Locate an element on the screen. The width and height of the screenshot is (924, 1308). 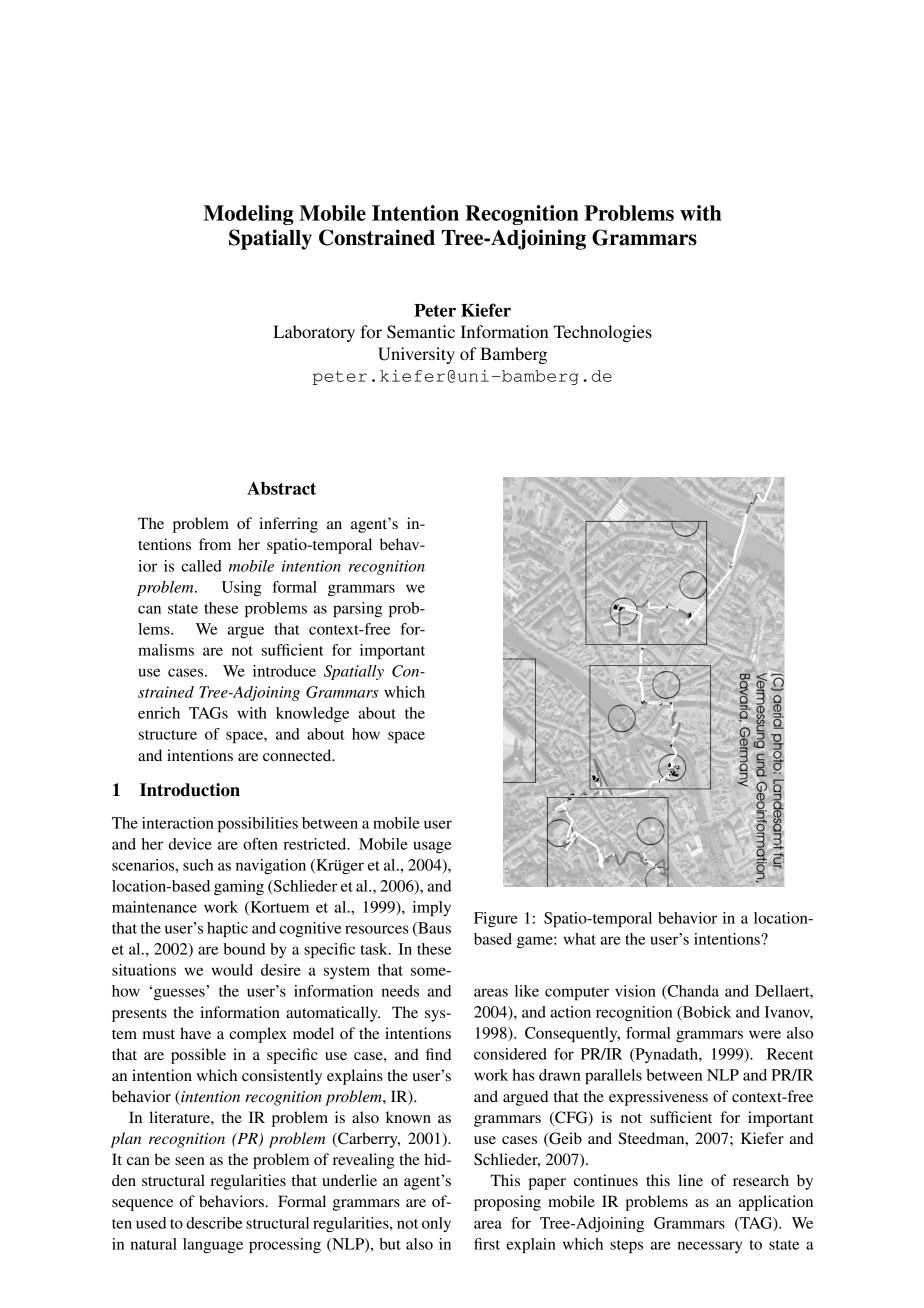
needs is located at coordinates (400, 991).
